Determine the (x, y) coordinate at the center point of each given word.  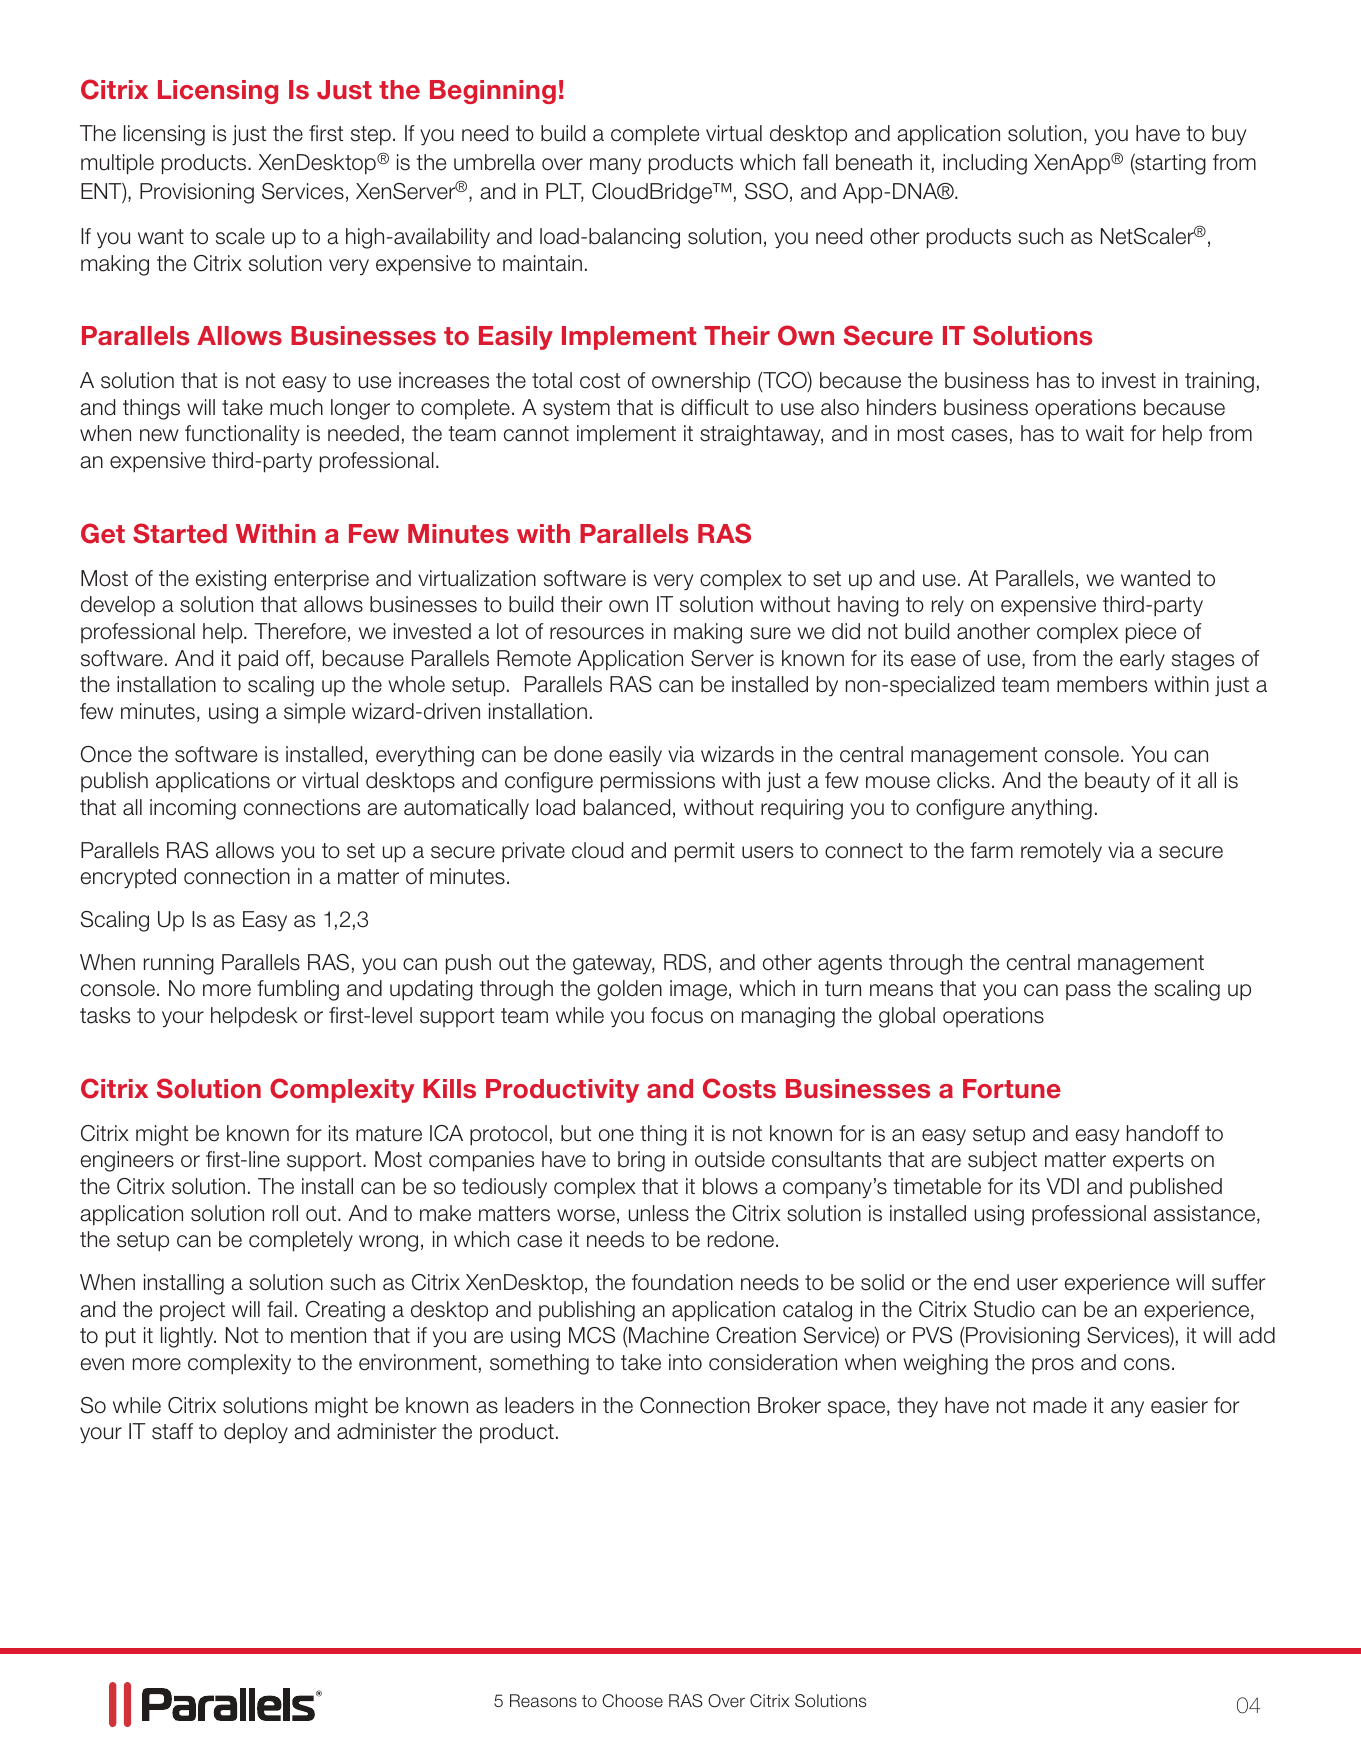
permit (705, 852)
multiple (117, 164)
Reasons (543, 1701)
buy (1229, 135)
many (615, 166)
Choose (632, 1701)
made (1060, 1405)
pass (1088, 992)
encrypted (128, 878)
